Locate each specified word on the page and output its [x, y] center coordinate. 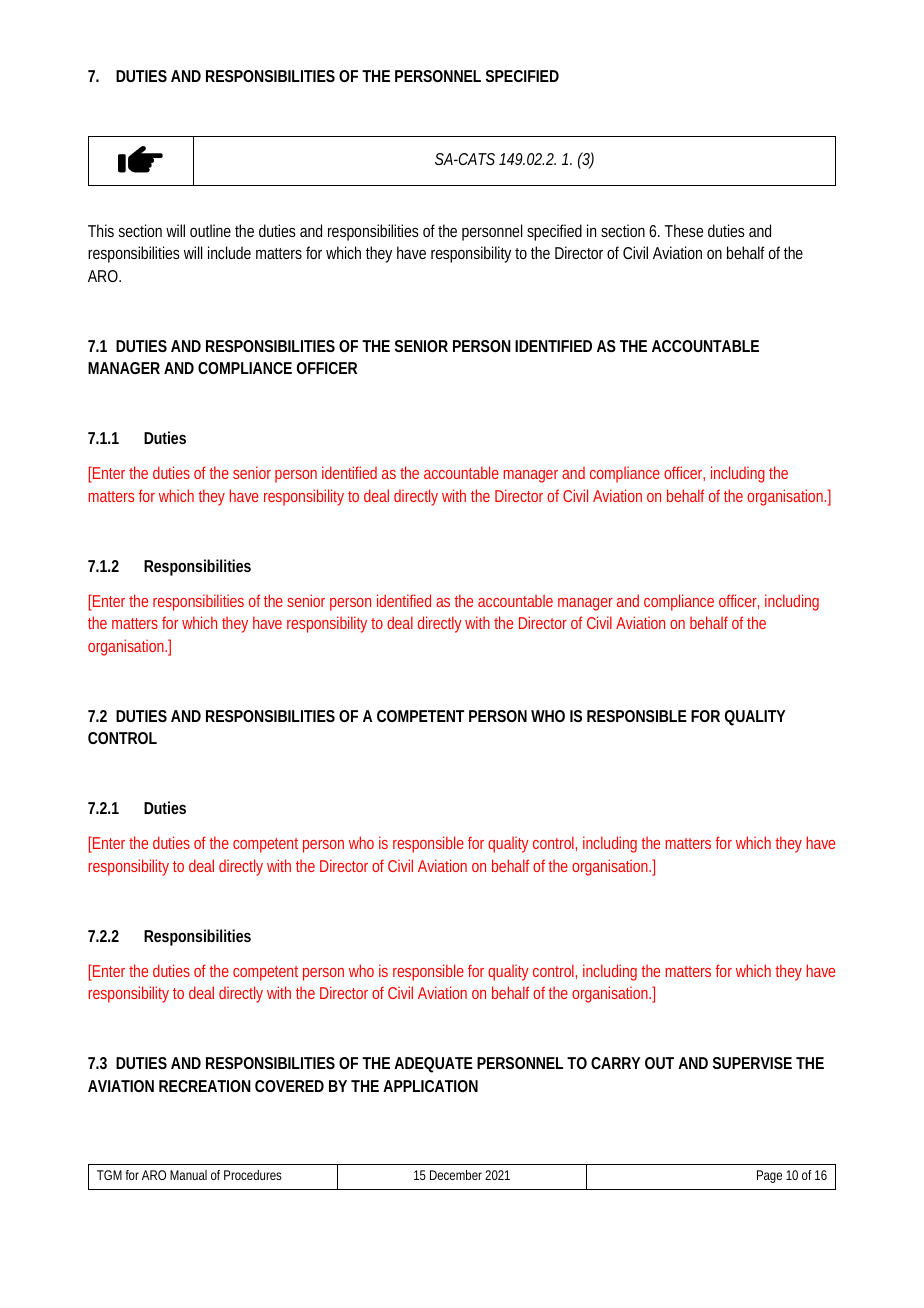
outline [210, 230]
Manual [188, 1175]
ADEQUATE [433, 1064]
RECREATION [205, 1086]
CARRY [615, 1063]
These [684, 230]
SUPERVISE [752, 1063]
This [101, 230]
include [229, 252]
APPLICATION [430, 1086]
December [456, 1175]
